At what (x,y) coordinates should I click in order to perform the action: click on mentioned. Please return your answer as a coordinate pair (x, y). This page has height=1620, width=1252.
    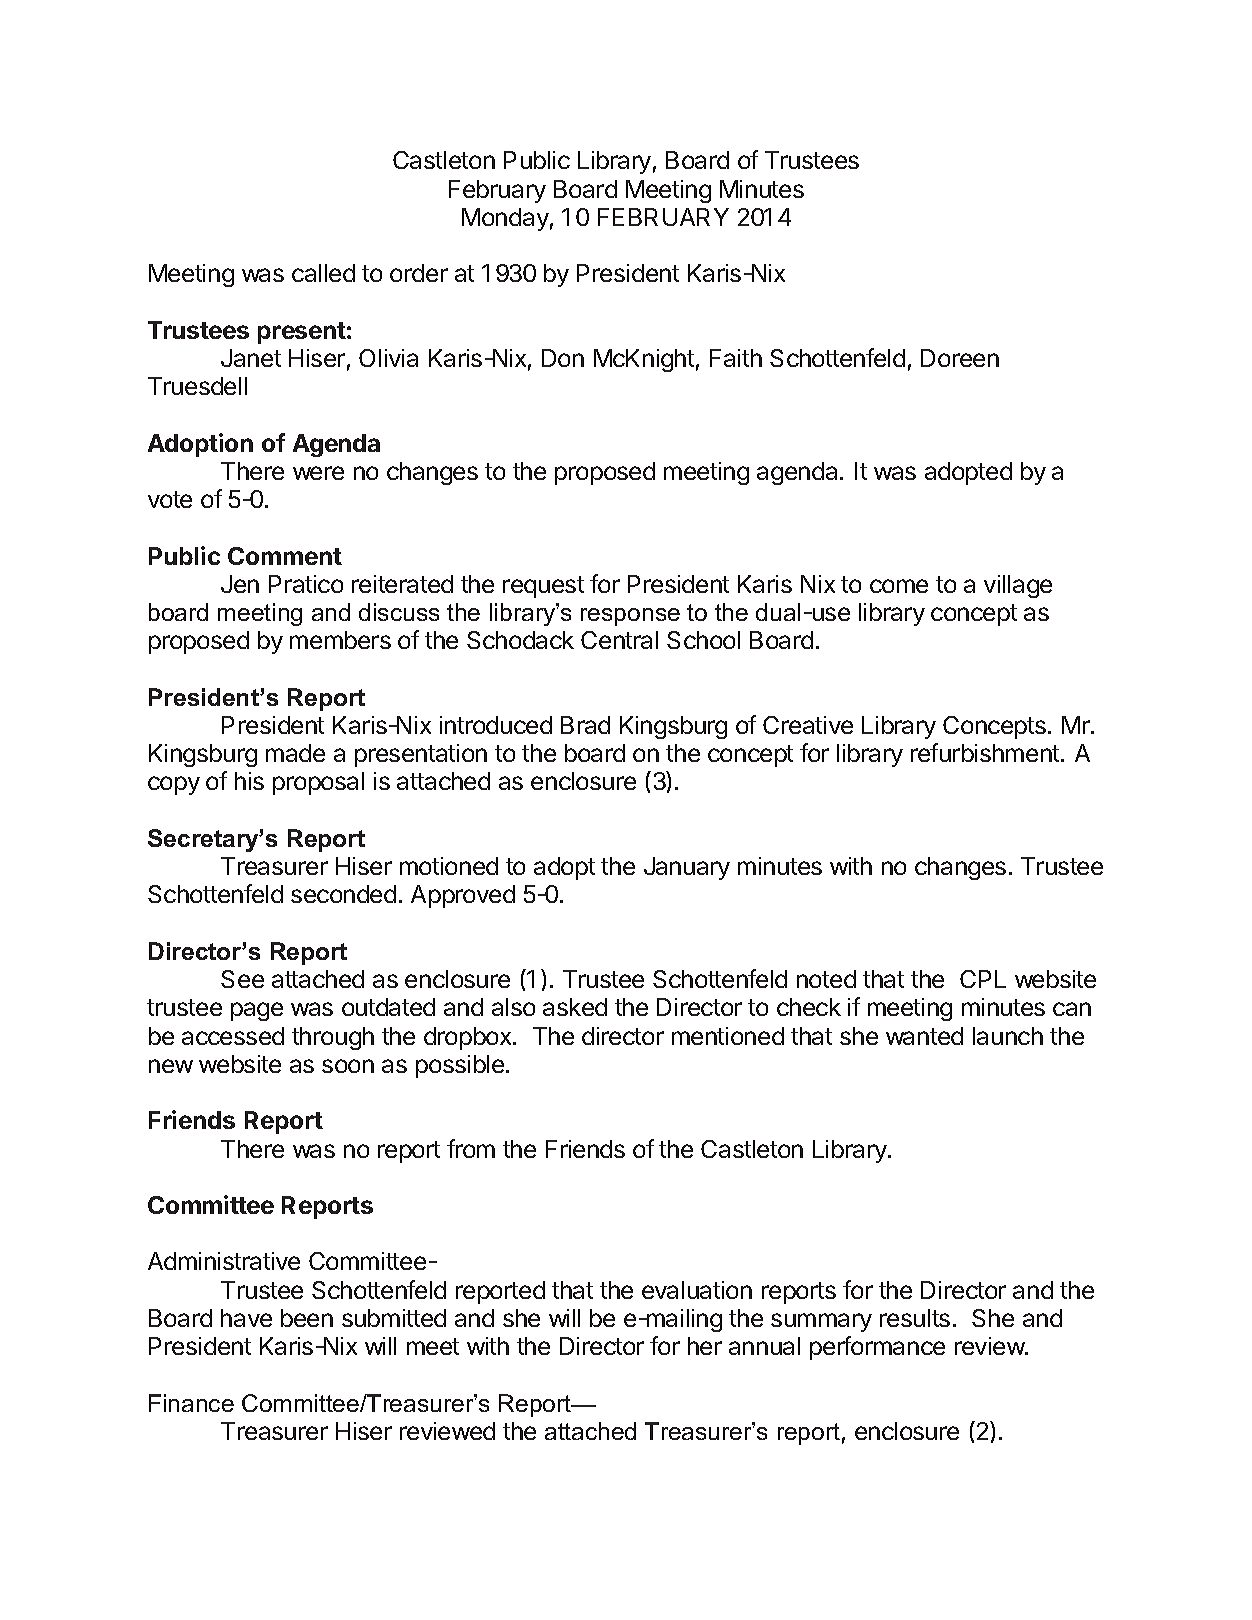
    Looking at the image, I should click on (728, 1036).
